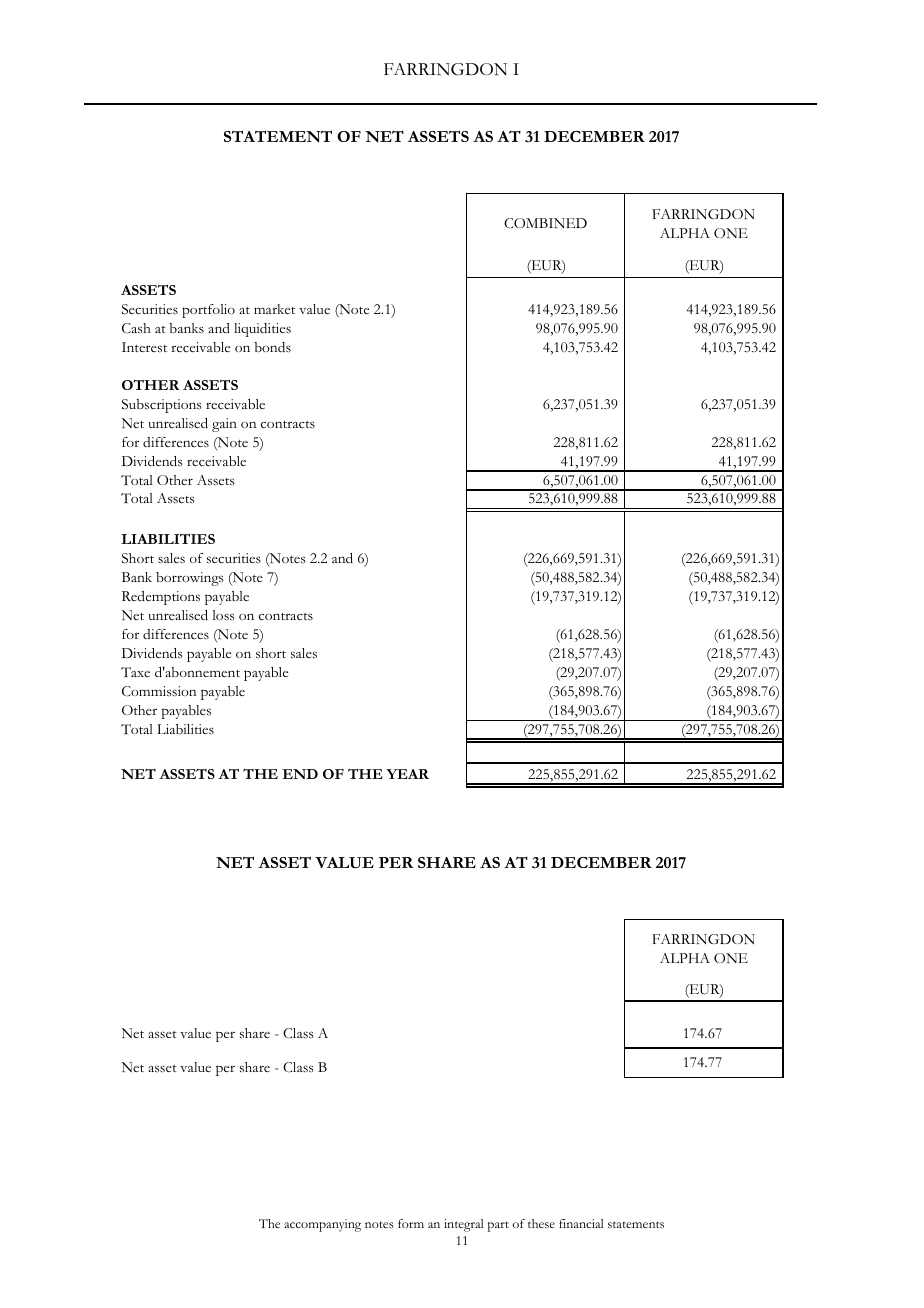 The width and height of the screenshot is (924, 1308). I want to click on integral, so click(463, 1225).
